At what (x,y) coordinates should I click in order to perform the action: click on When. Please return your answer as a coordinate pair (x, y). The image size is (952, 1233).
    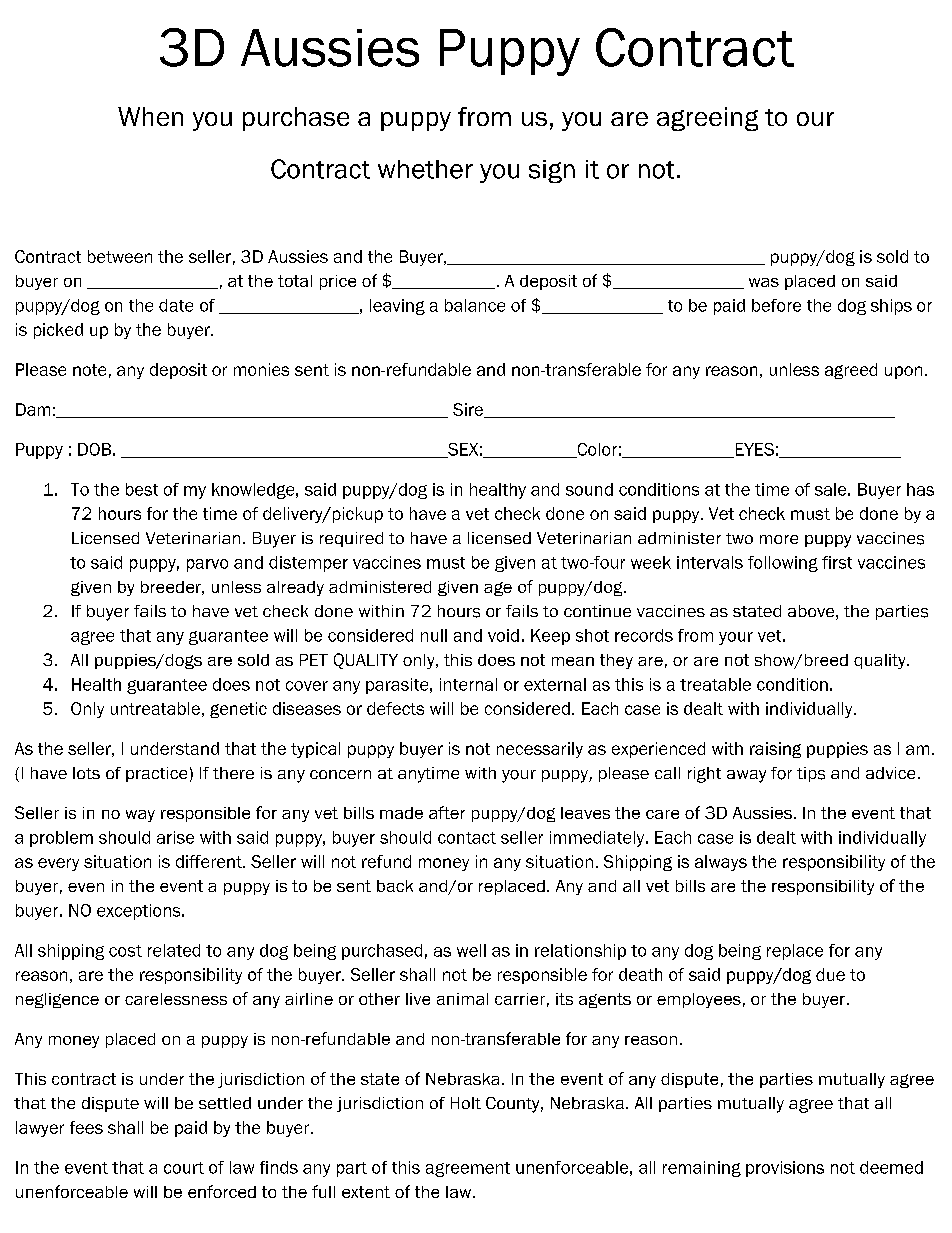
    Looking at the image, I should click on (150, 116).
